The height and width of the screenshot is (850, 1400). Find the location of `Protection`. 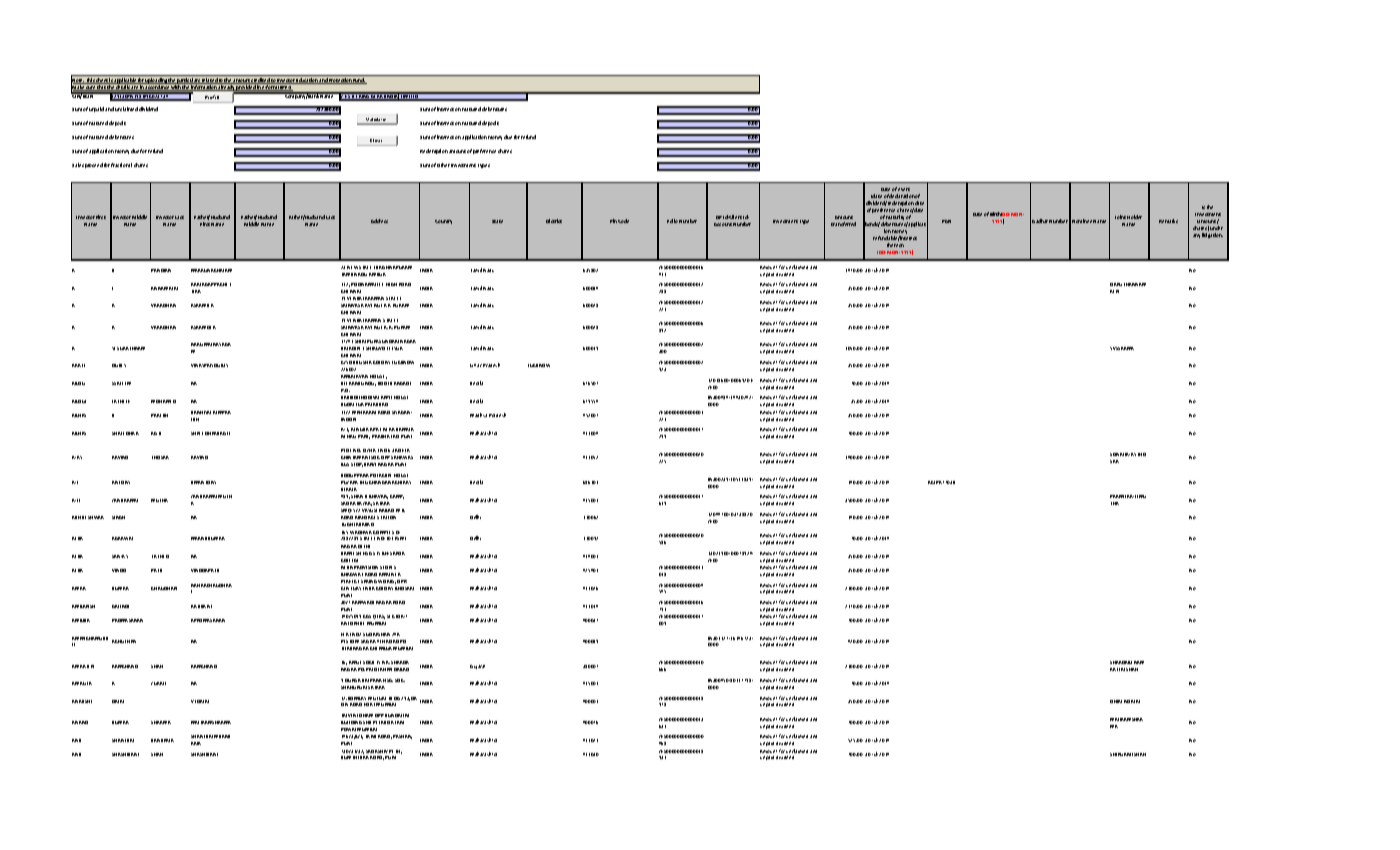

Protection is located at coordinates (340, 81).
